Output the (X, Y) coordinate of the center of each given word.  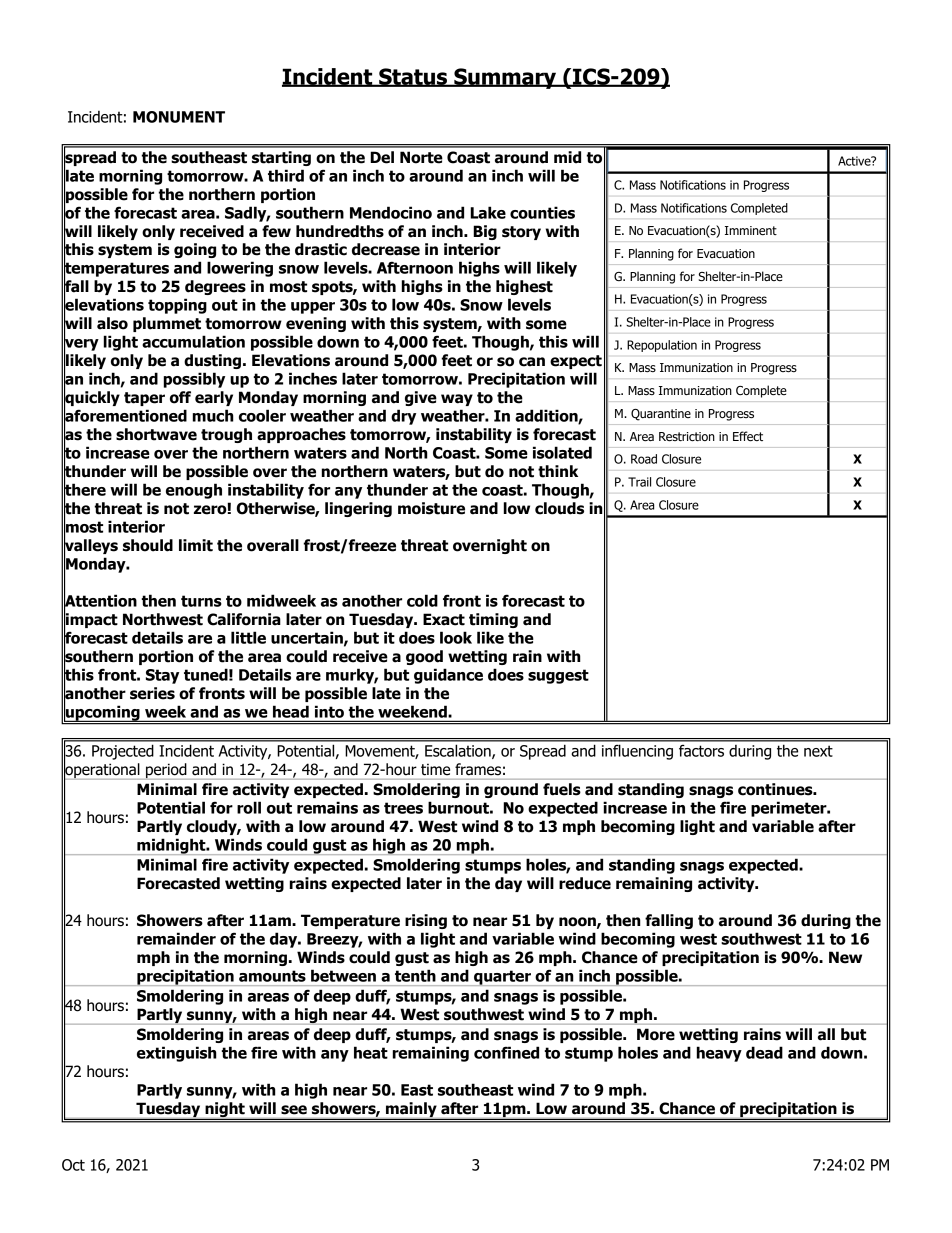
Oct (73, 1165)
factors (701, 751)
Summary (505, 78)
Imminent (751, 230)
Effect (748, 436)
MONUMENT (179, 117)
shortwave (156, 434)
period (166, 771)
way (457, 400)
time (435, 769)
